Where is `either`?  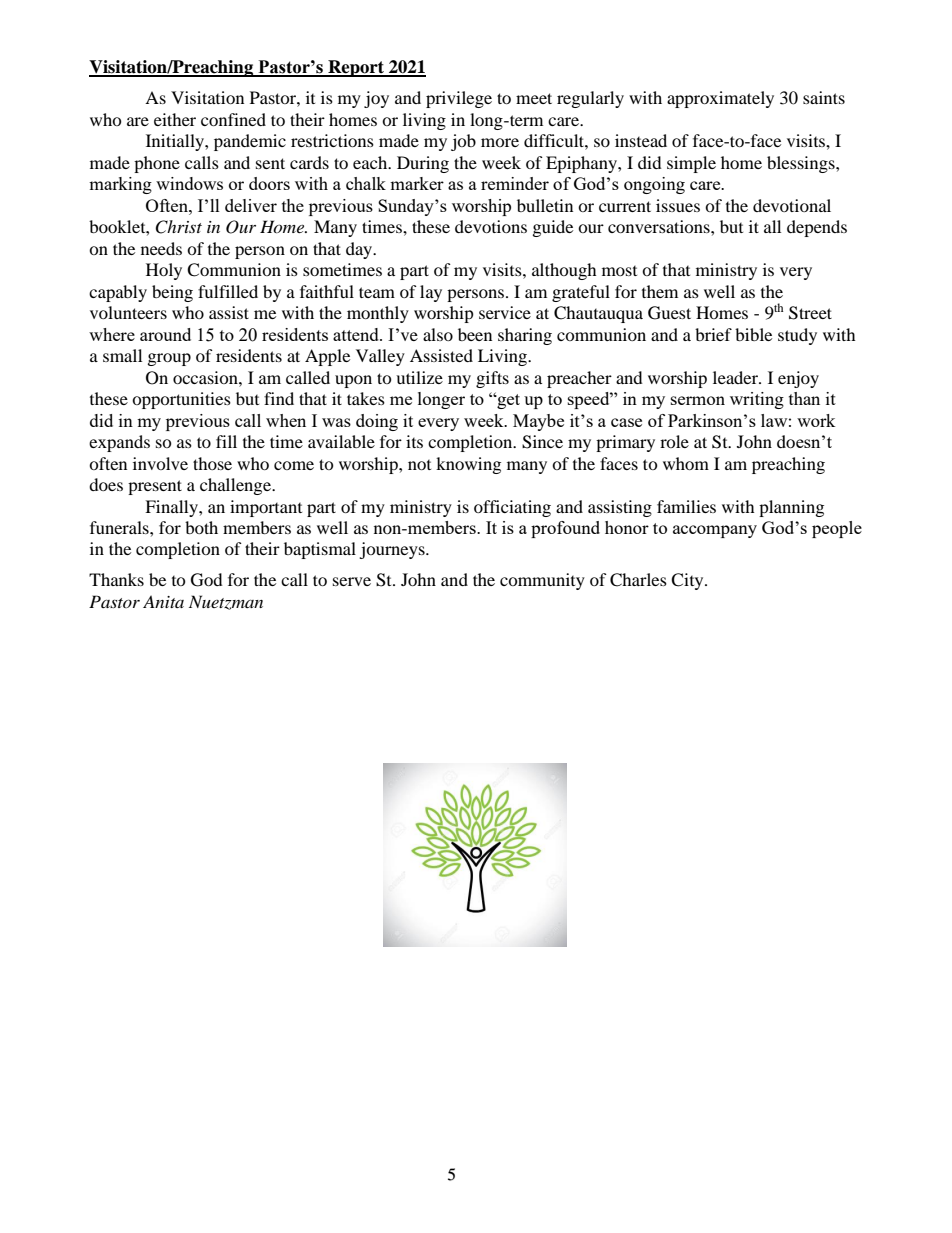
either is located at coordinates (175, 119).
